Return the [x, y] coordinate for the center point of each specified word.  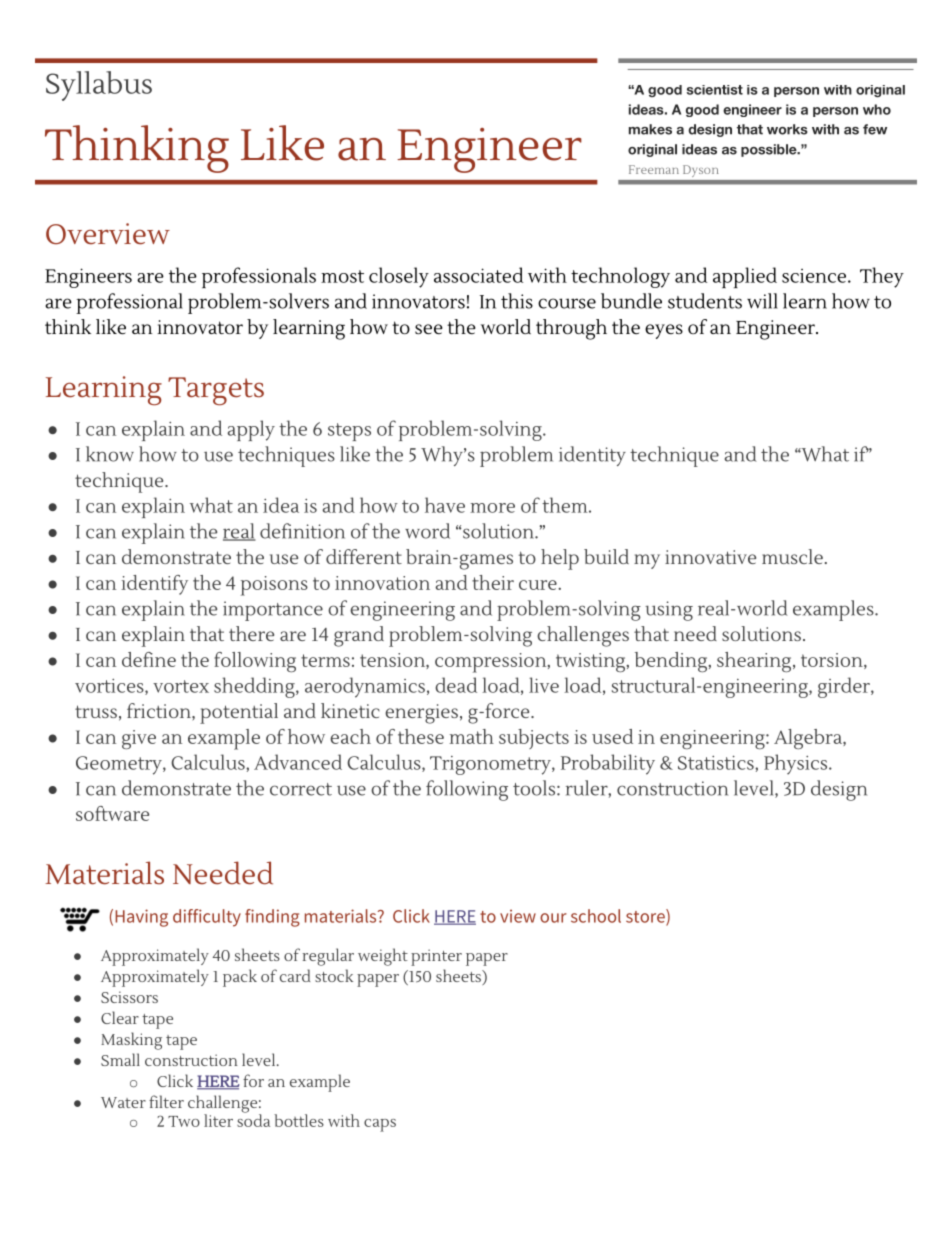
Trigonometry [491, 765]
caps [380, 1125]
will [762, 301]
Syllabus [99, 86]
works [787, 129]
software [112, 813]
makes [650, 129]
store [646, 917]
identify [154, 585]
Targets [216, 391]
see [429, 329]
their [493, 582]
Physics [797, 764]
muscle [792, 556]
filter [166, 1101]
